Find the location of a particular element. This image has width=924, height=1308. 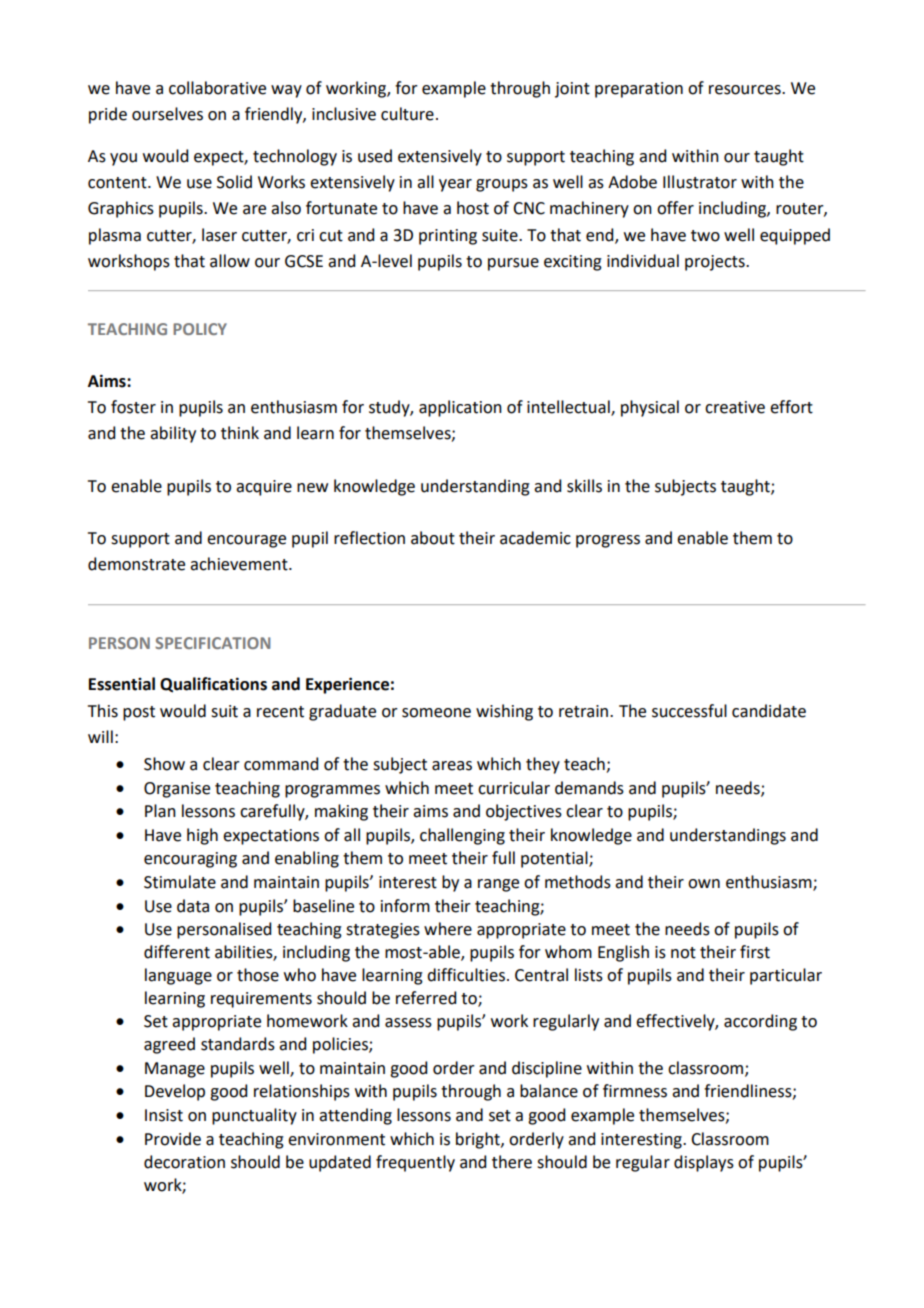

creative is located at coordinates (735, 407).
